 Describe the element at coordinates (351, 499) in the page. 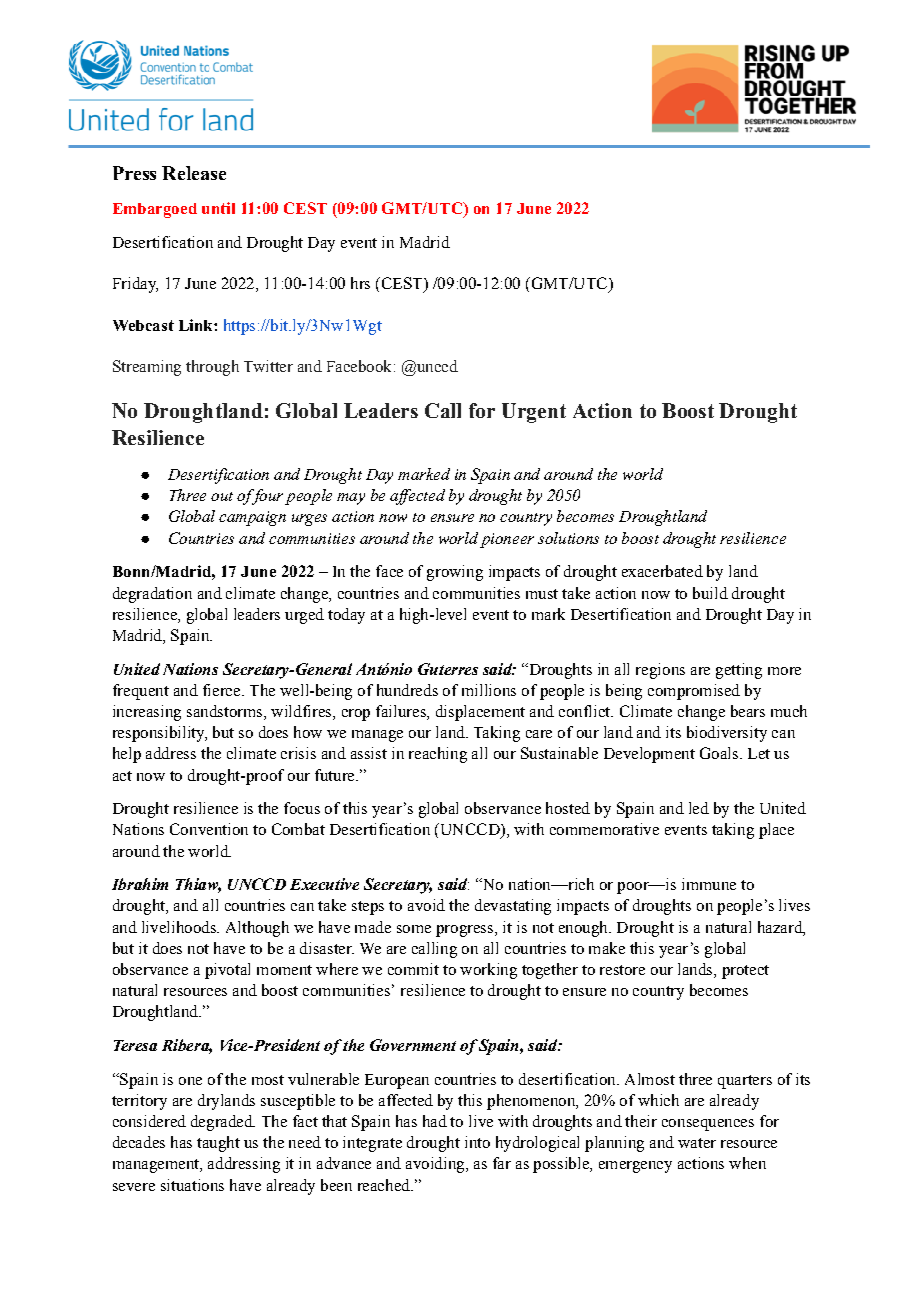

I see `may` at that location.
